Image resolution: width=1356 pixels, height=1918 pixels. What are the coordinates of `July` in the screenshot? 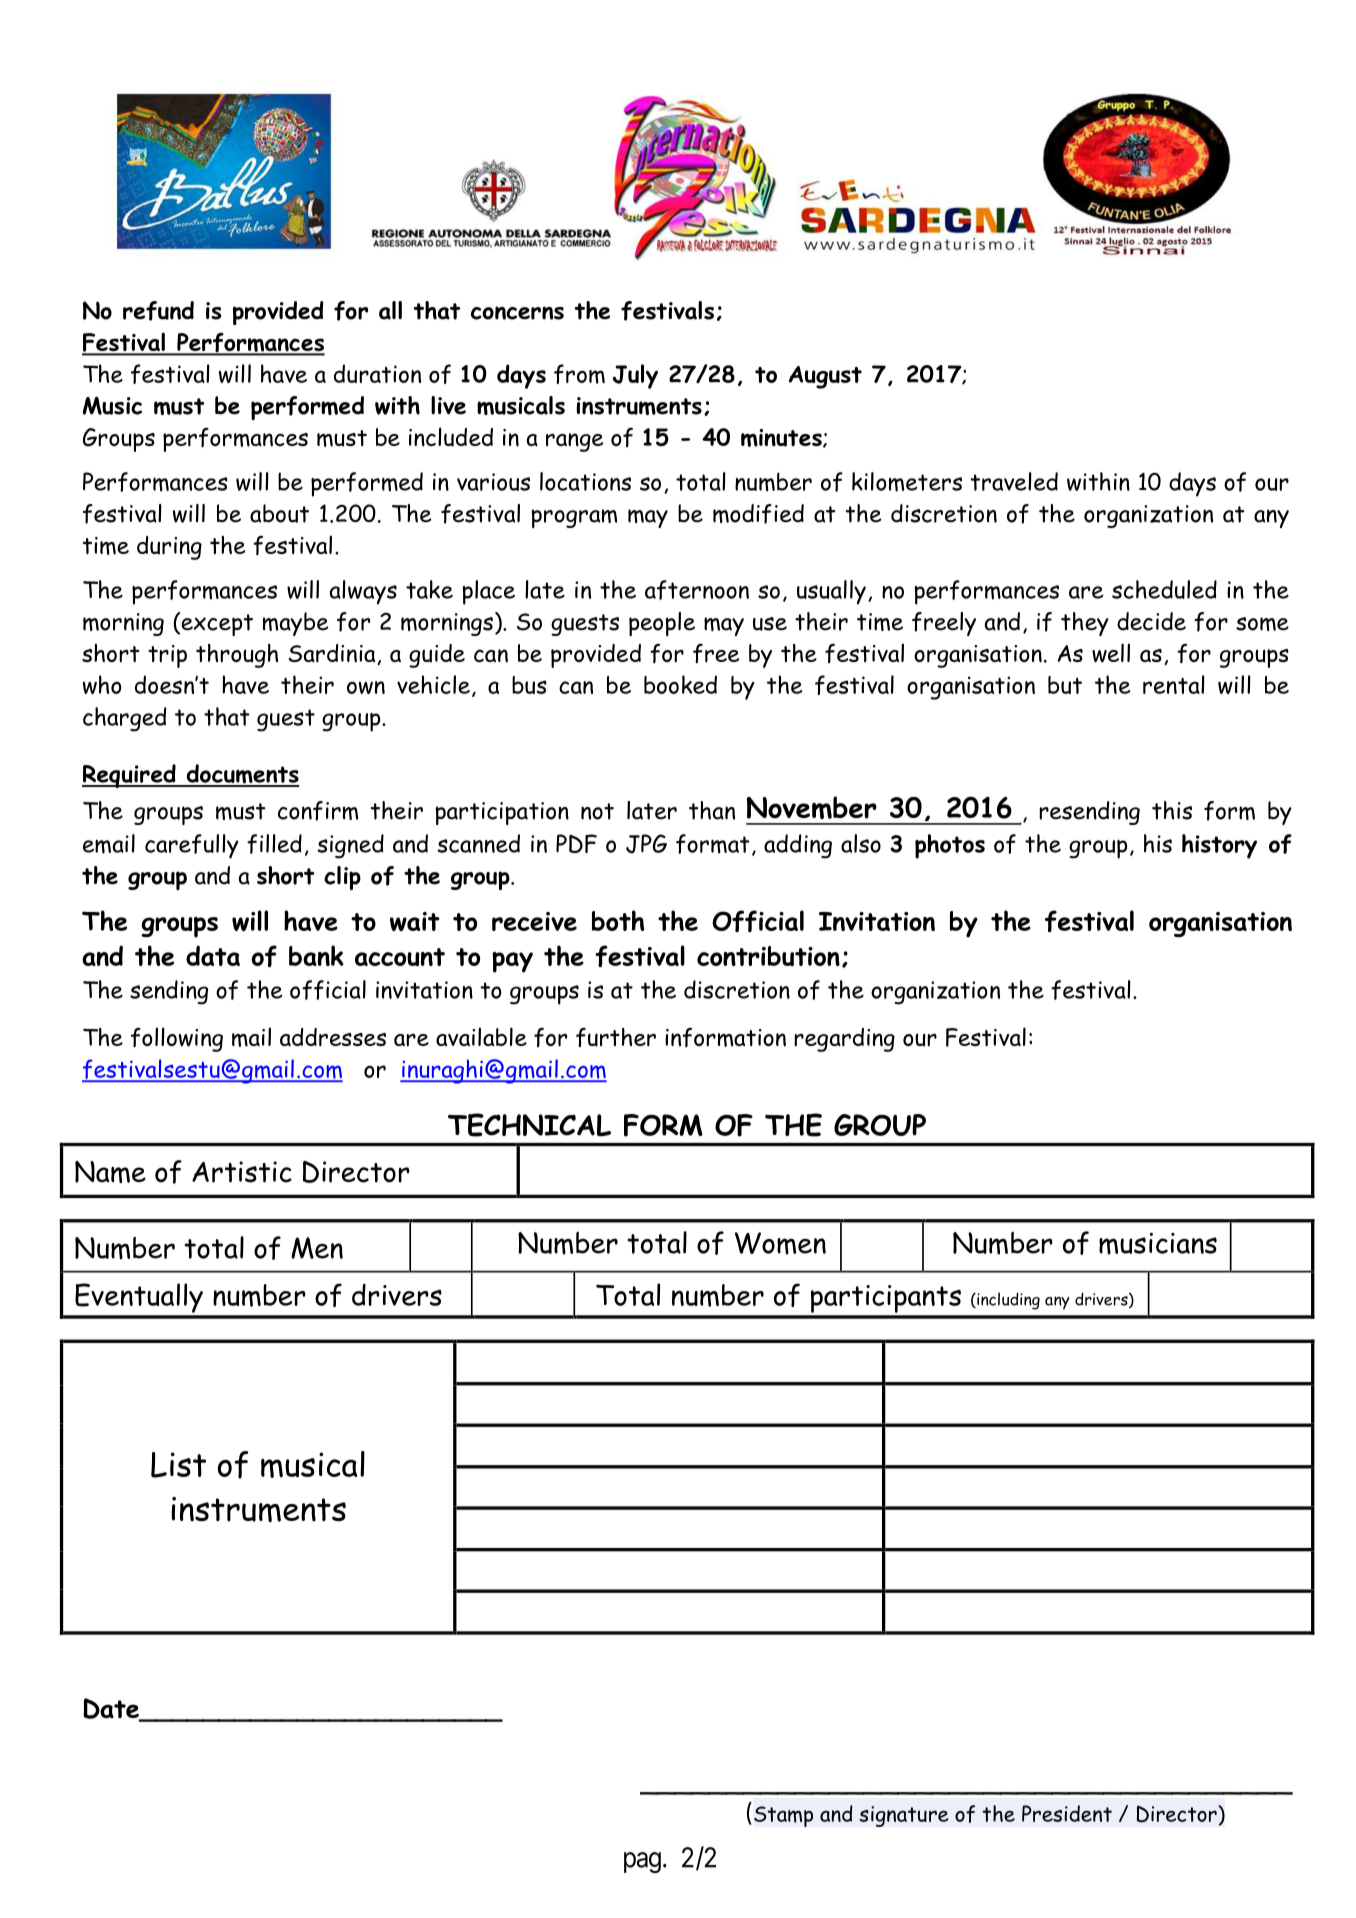 It's located at (635, 376).
